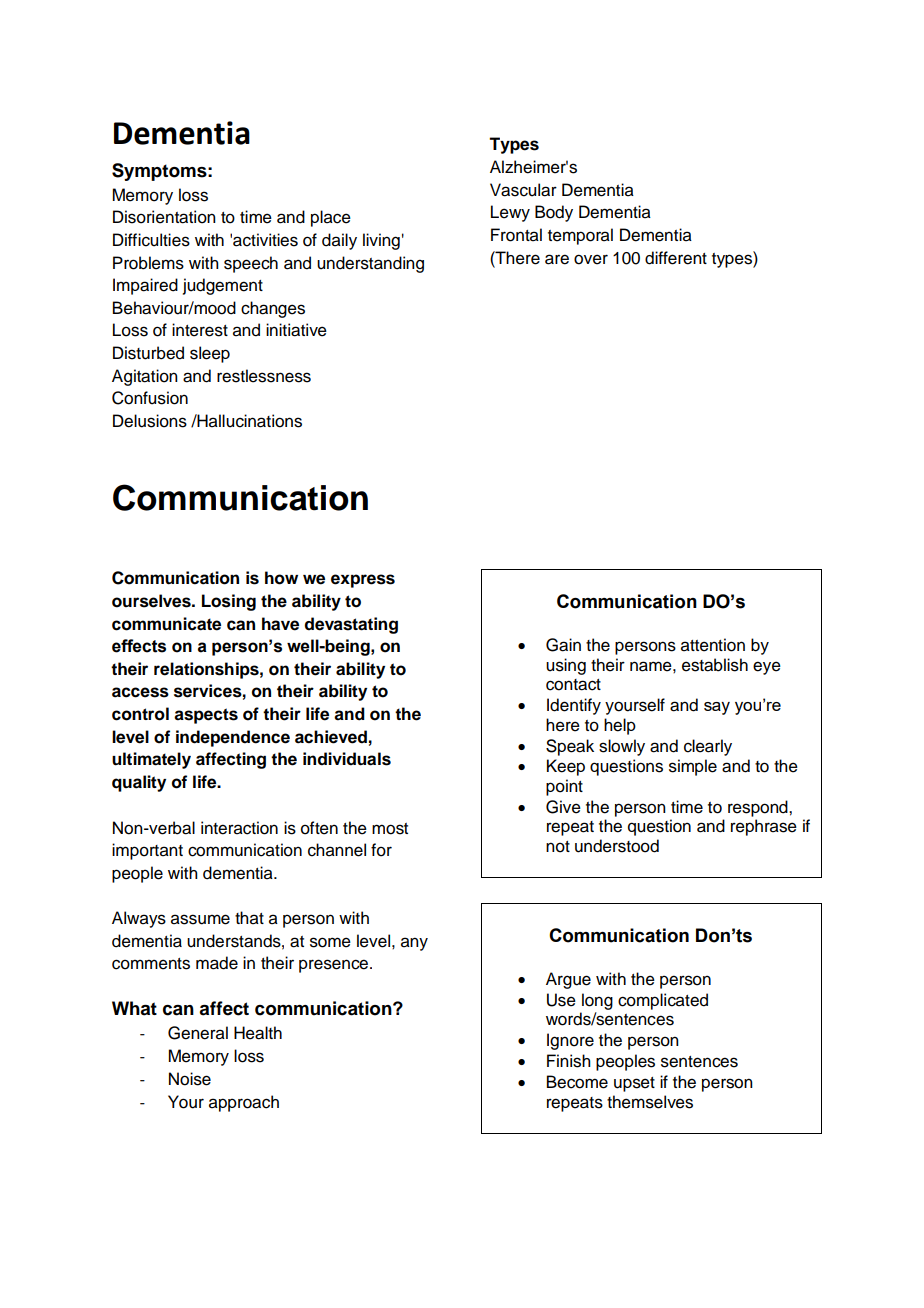 Image resolution: width=924 pixels, height=1308 pixels. Describe the element at coordinates (713, 645) in the screenshot. I see `attention` at that location.
